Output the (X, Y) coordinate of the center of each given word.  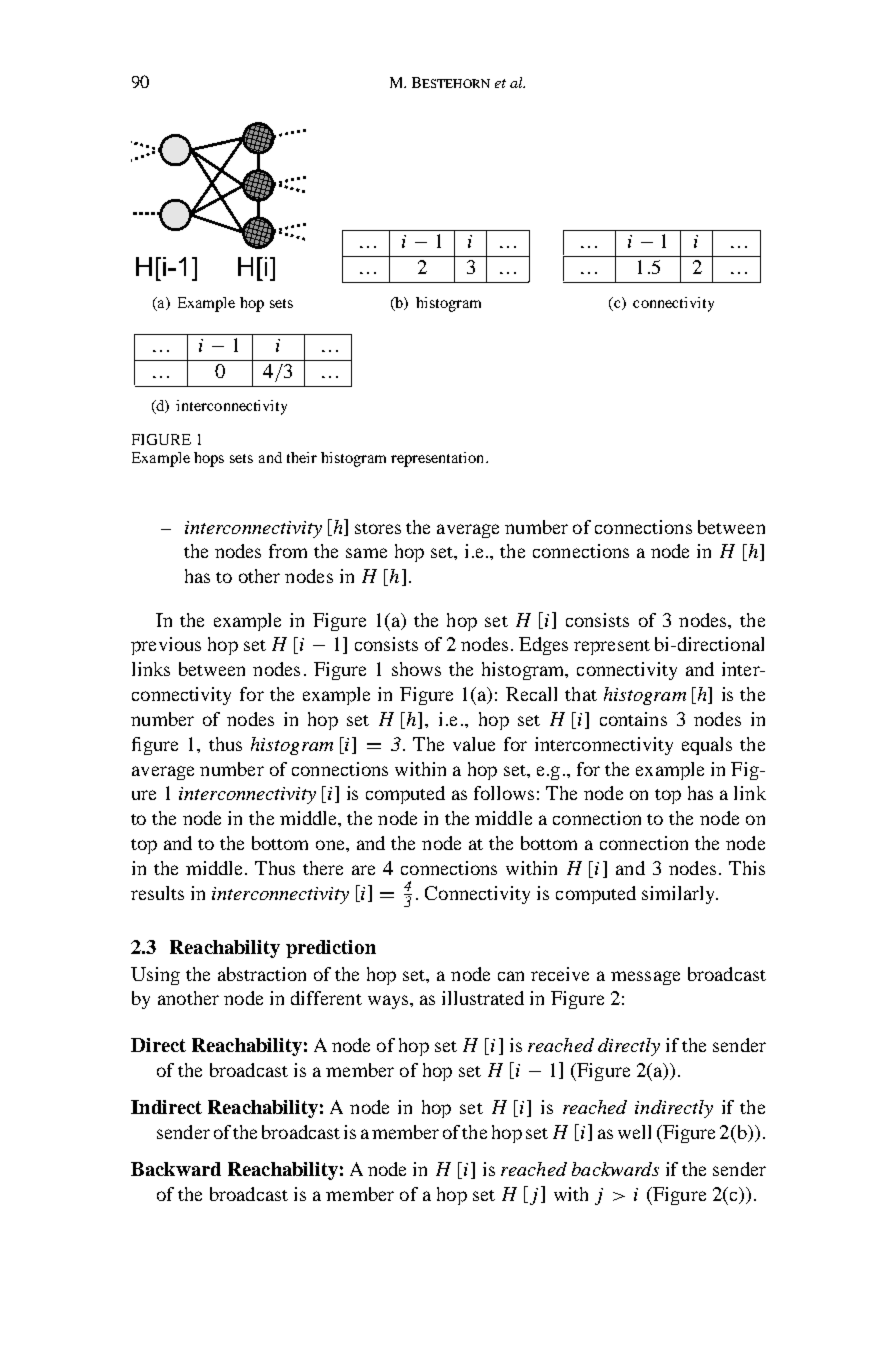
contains (633, 719)
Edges (543, 646)
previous (166, 646)
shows (416, 669)
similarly (680, 895)
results (157, 893)
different (326, 998)
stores (378, 528)
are (363, 870)
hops (209, 459)
